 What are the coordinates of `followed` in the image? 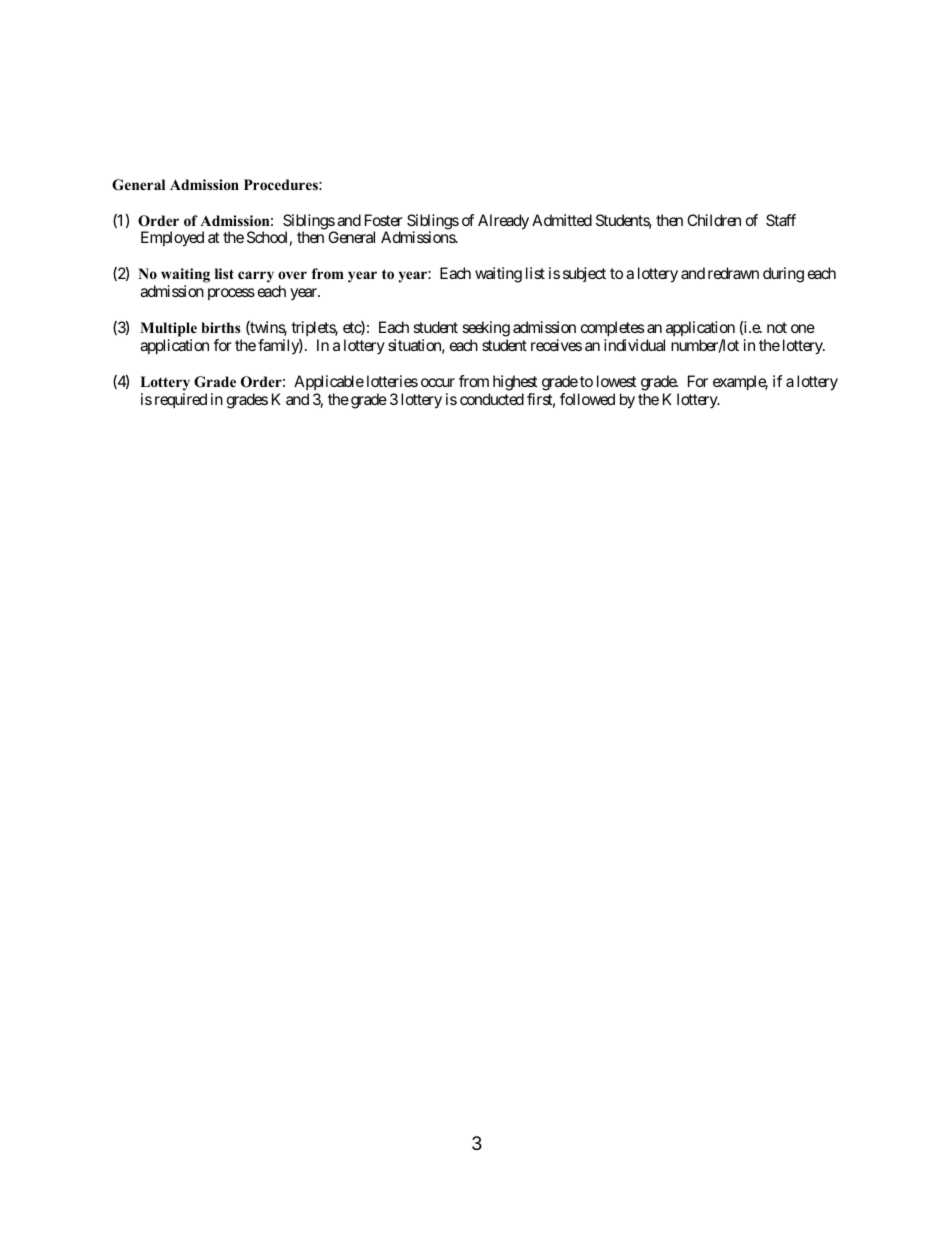 It's located at (587, 399).
